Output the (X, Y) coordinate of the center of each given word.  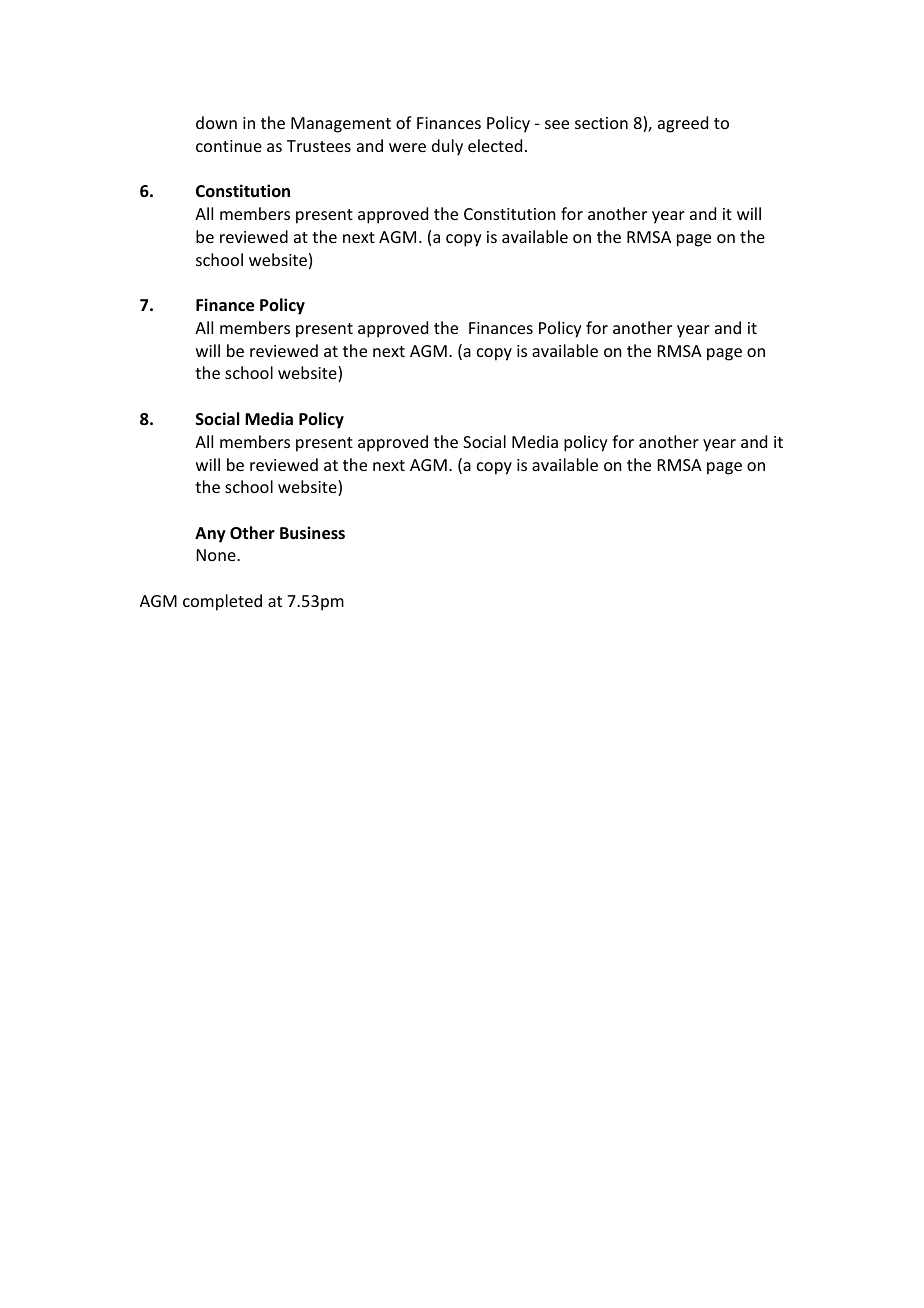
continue (229, 146)
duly (447, 147)
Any (210, 535)
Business (312, 533)
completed (222, 602)
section (601, 123)
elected (495, 145)
